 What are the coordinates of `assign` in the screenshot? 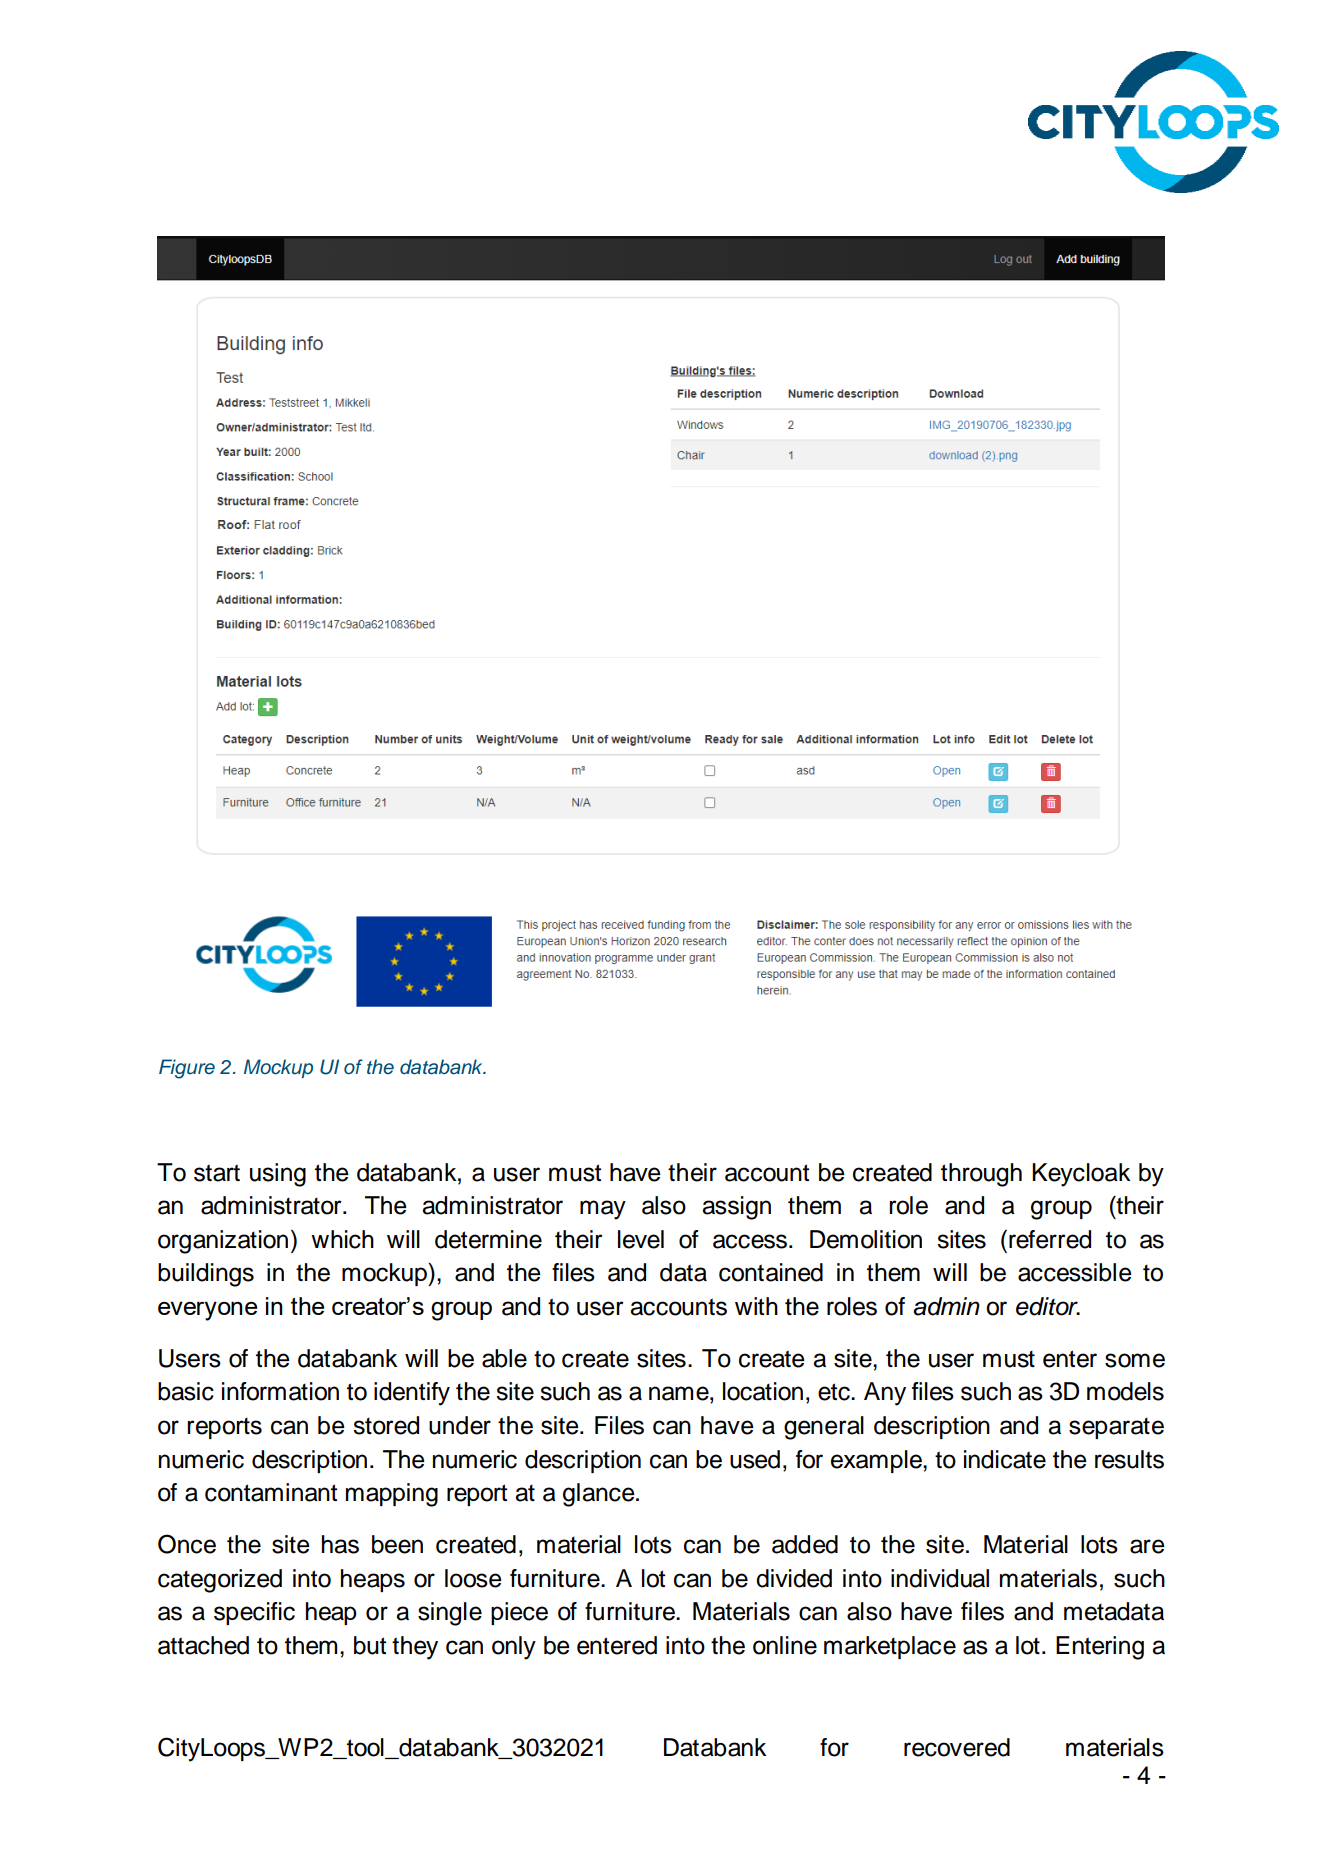 It's located at (736, 1208).
